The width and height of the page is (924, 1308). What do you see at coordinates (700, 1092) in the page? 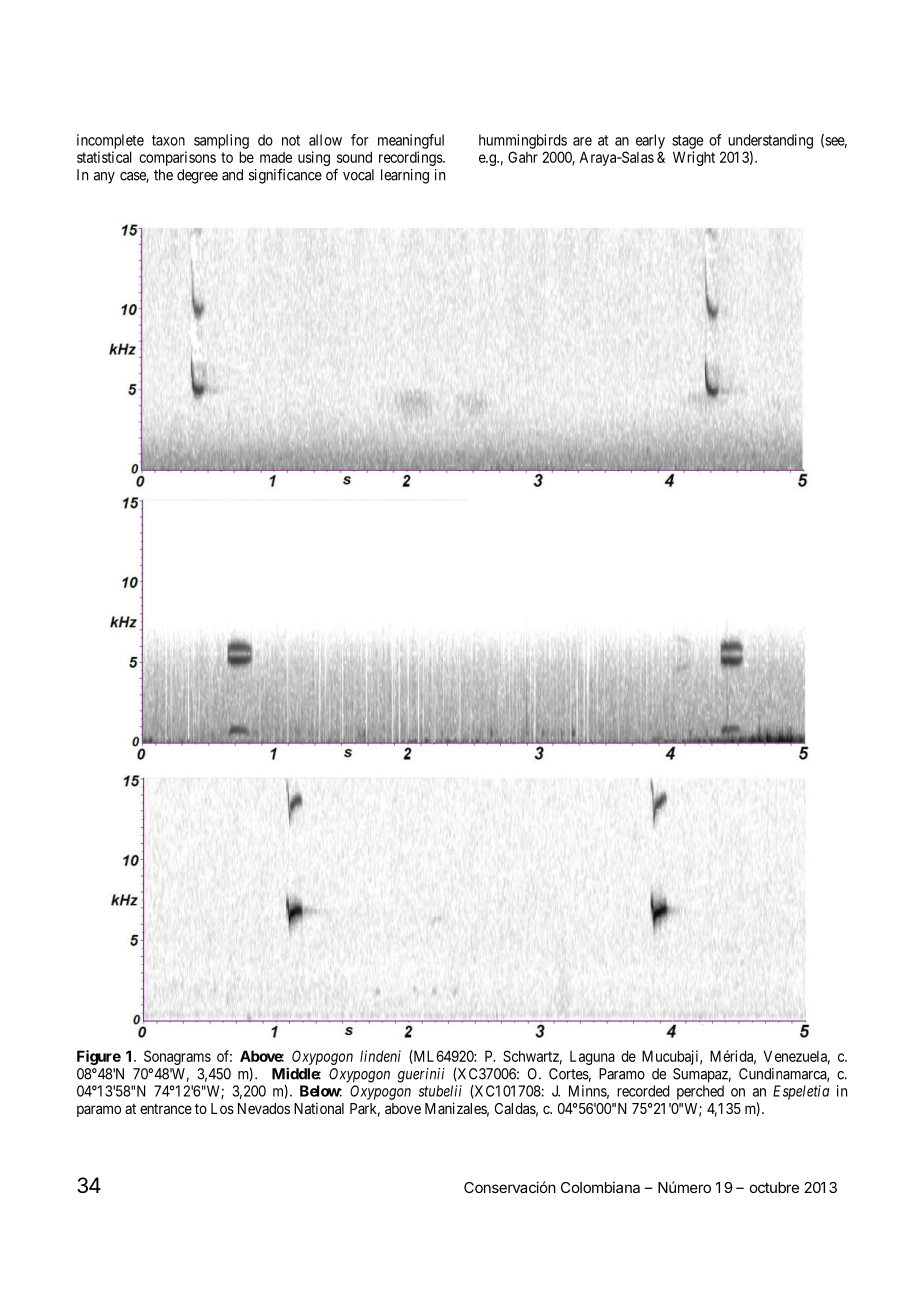
I see `perched` at bounding box center [700, 1092].
